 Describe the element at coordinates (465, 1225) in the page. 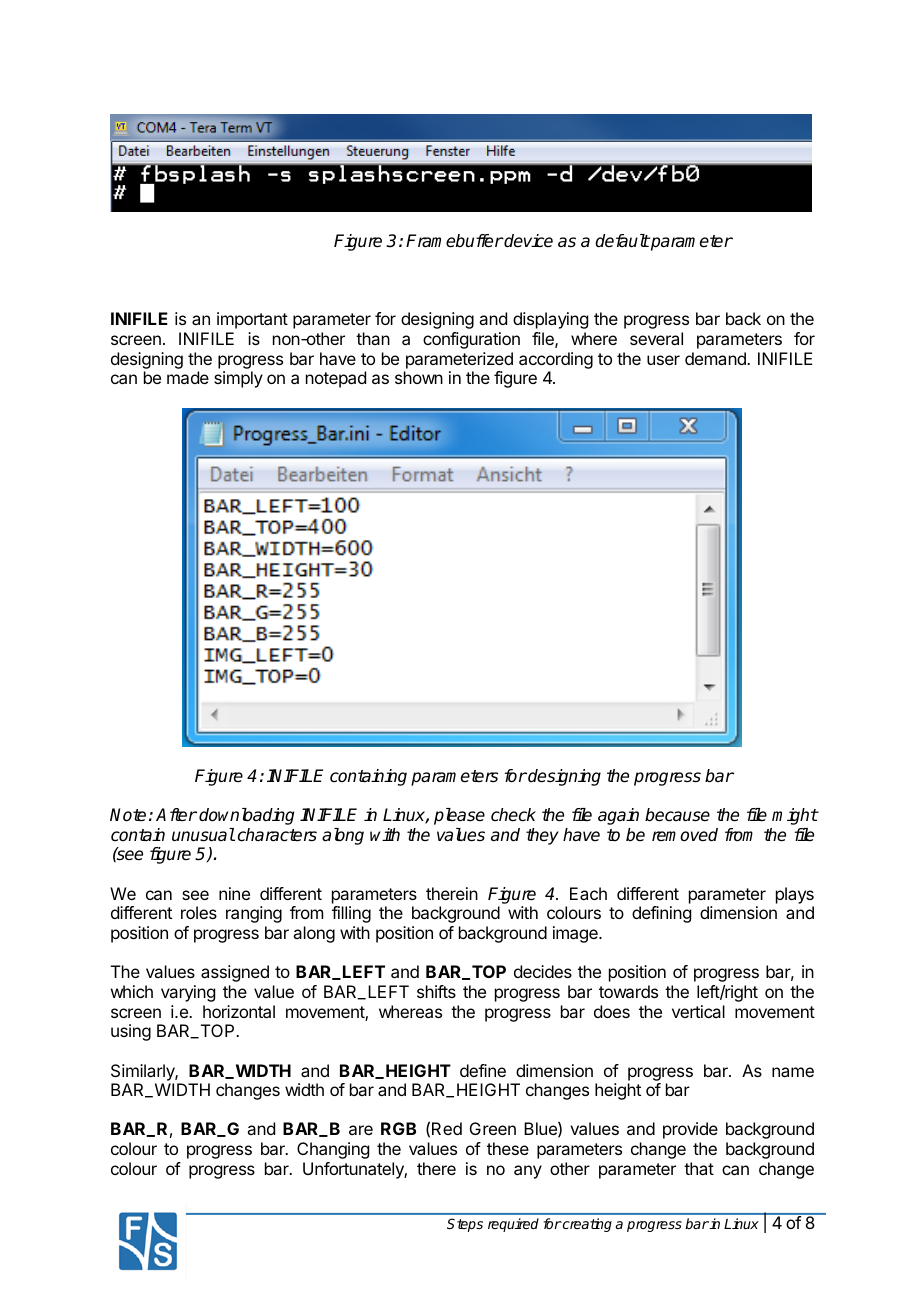

I see `Steps` at that location.
